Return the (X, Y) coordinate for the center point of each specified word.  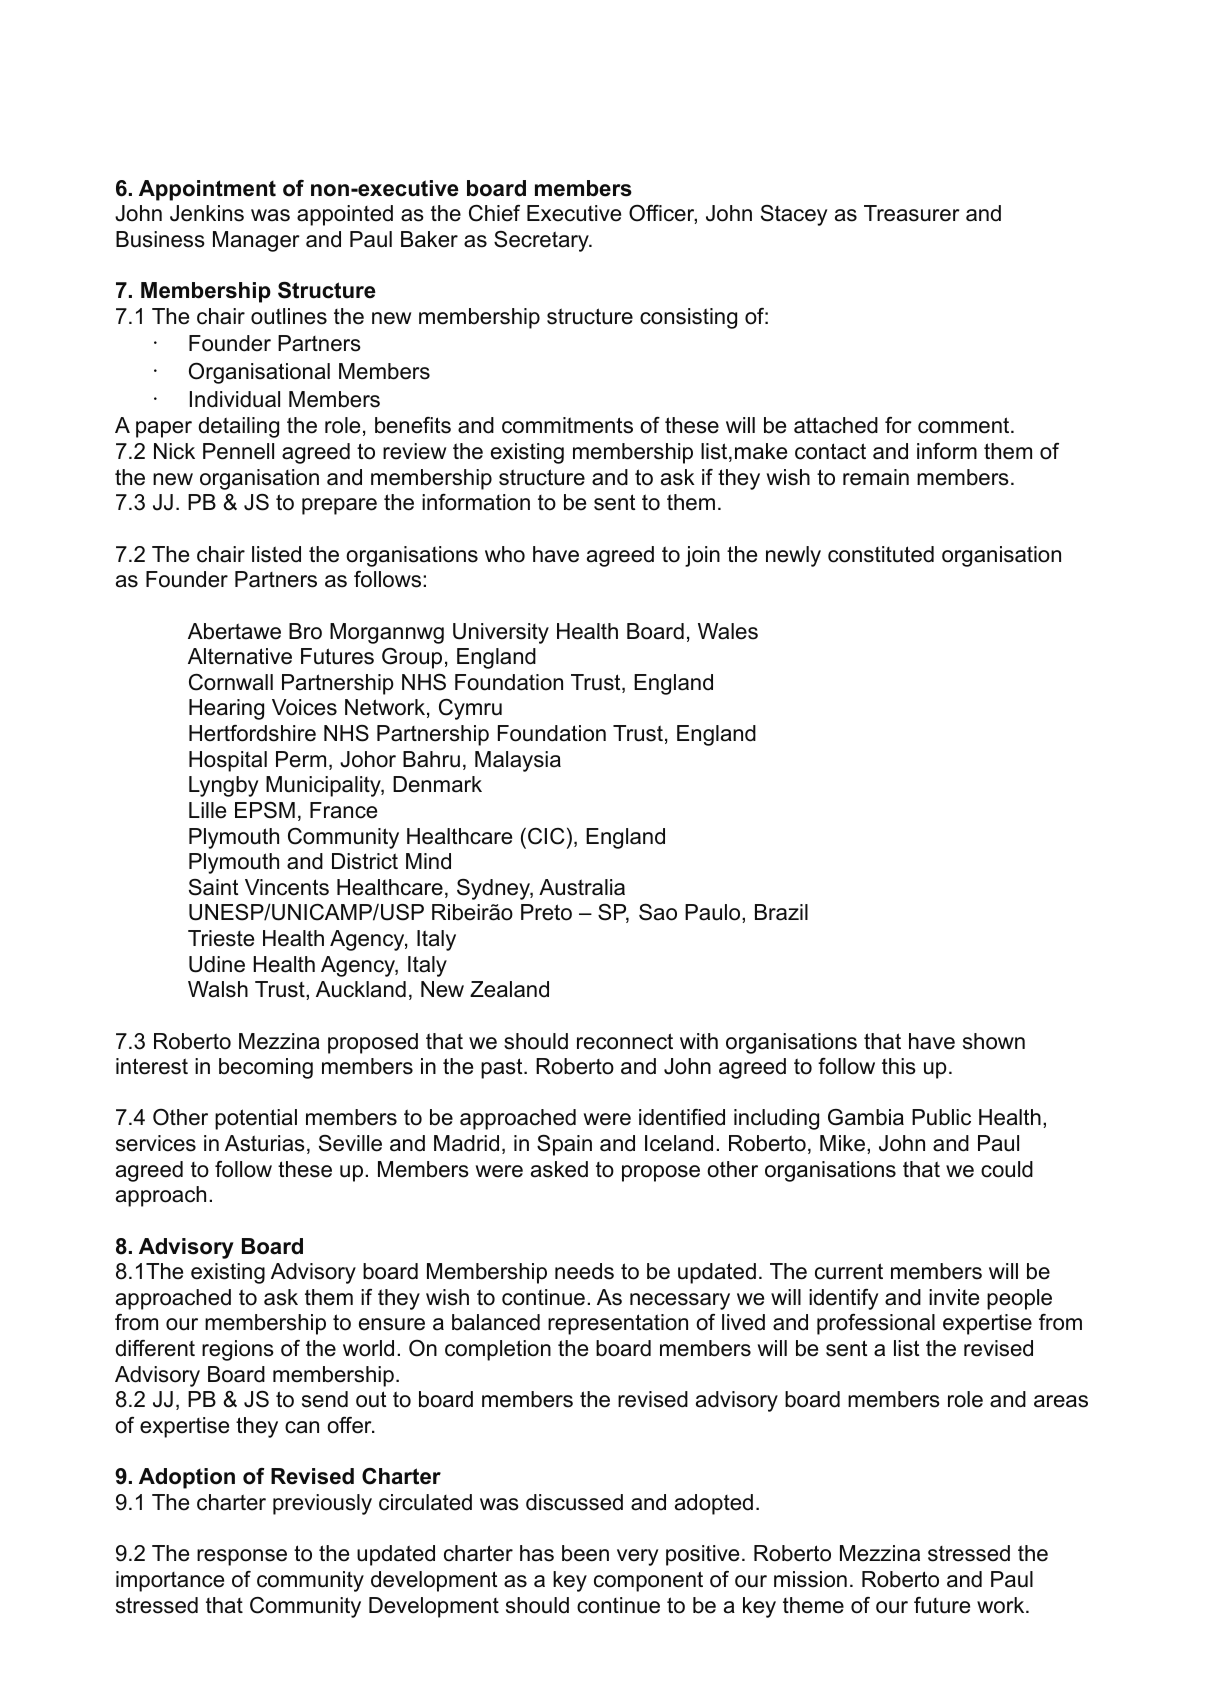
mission (810, 1579)
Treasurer (912, 213)
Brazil (781, 912)
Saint (213, 887)
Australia (582, 887)
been (585, 1553)
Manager (256, 241)
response (242, 1557)
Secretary (542, 241)
